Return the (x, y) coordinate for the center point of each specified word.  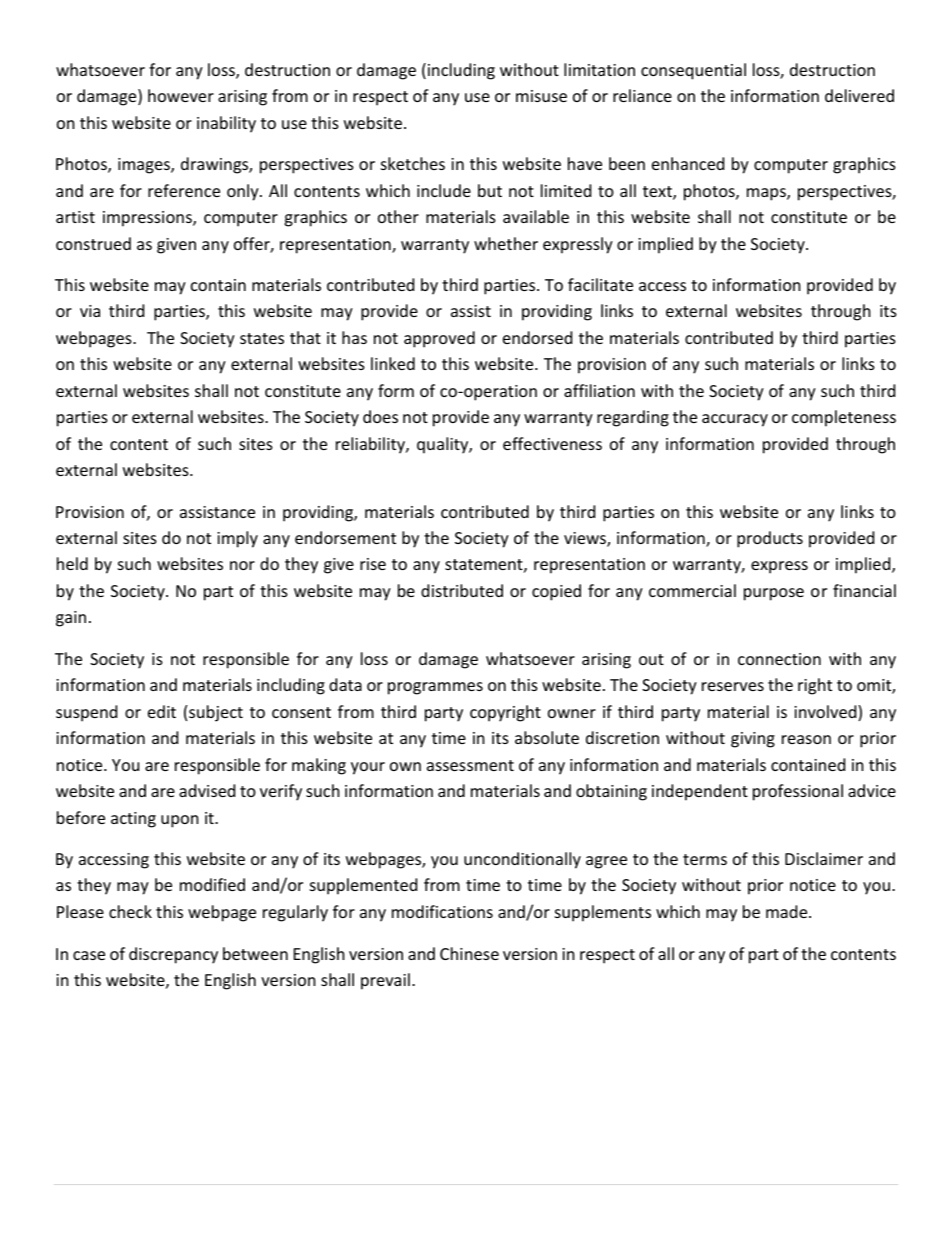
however (181, 95)
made (788, 911)
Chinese (469, 953)
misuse (541, 96)
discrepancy (173, 955)
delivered (859, 95)
